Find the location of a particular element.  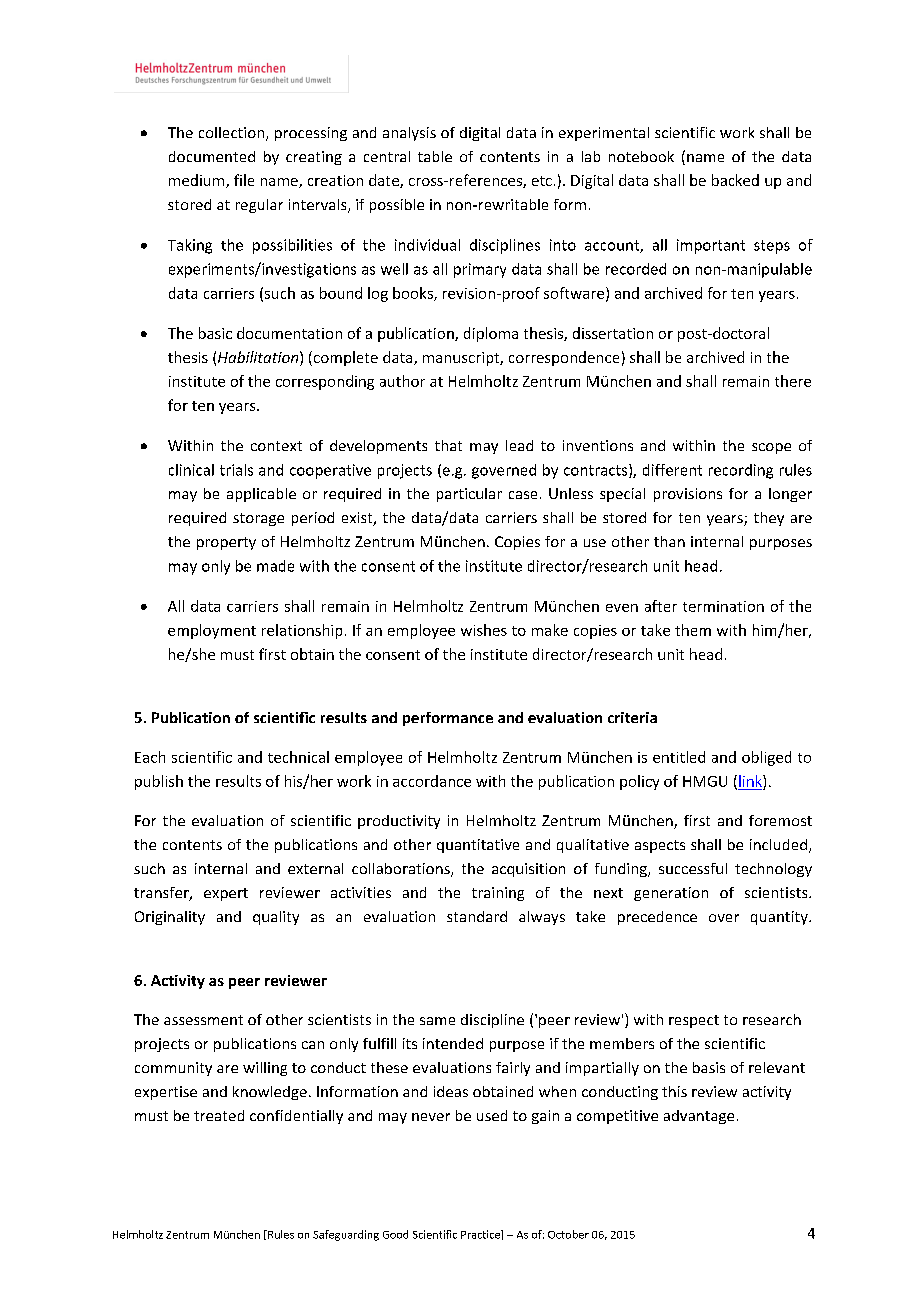

treated is located at coordinates (219, 1115).
